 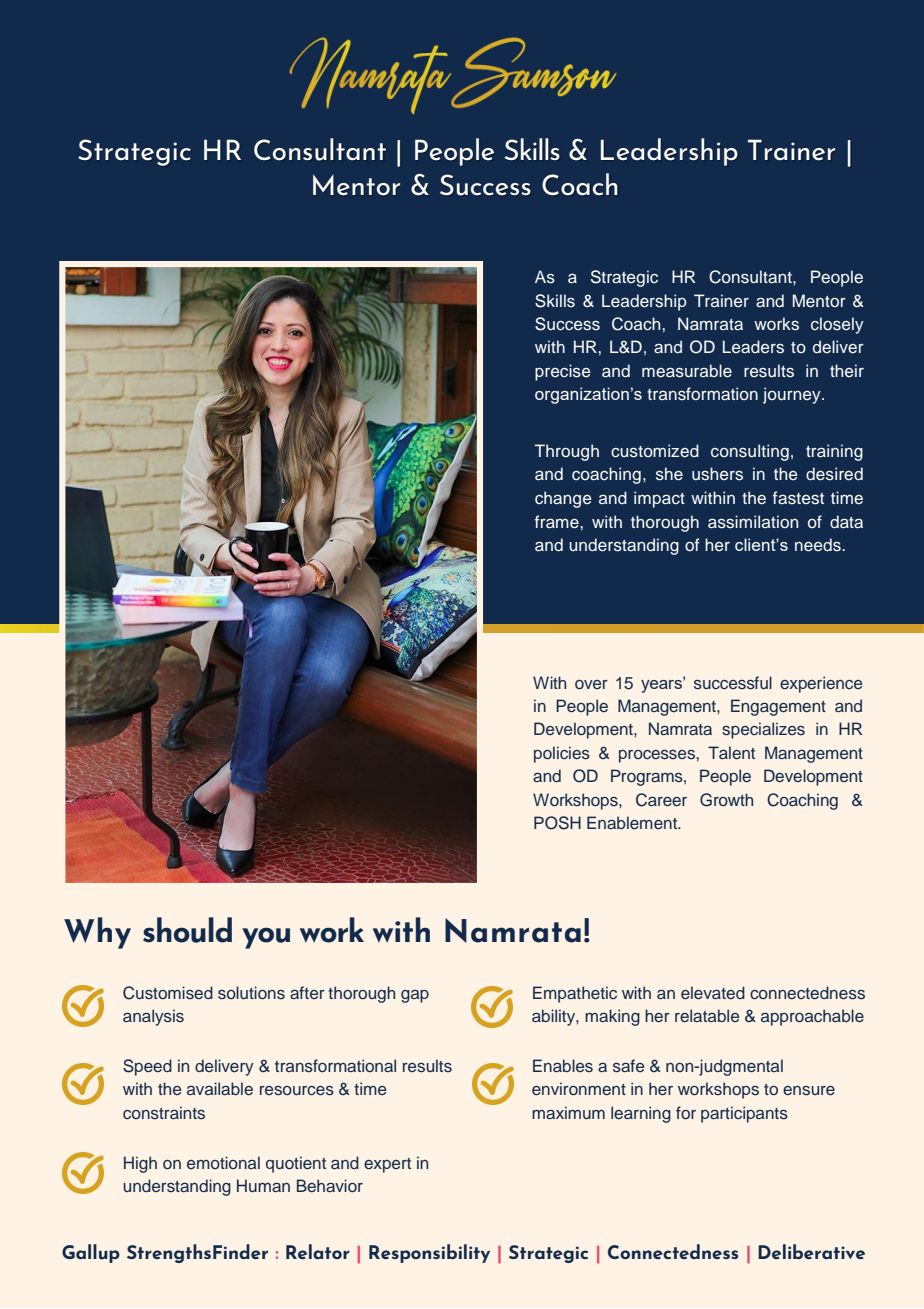 What do you see at coordinates (562, 372) in the screenshot?
I see `precise` at bounding box center [562, 372].
